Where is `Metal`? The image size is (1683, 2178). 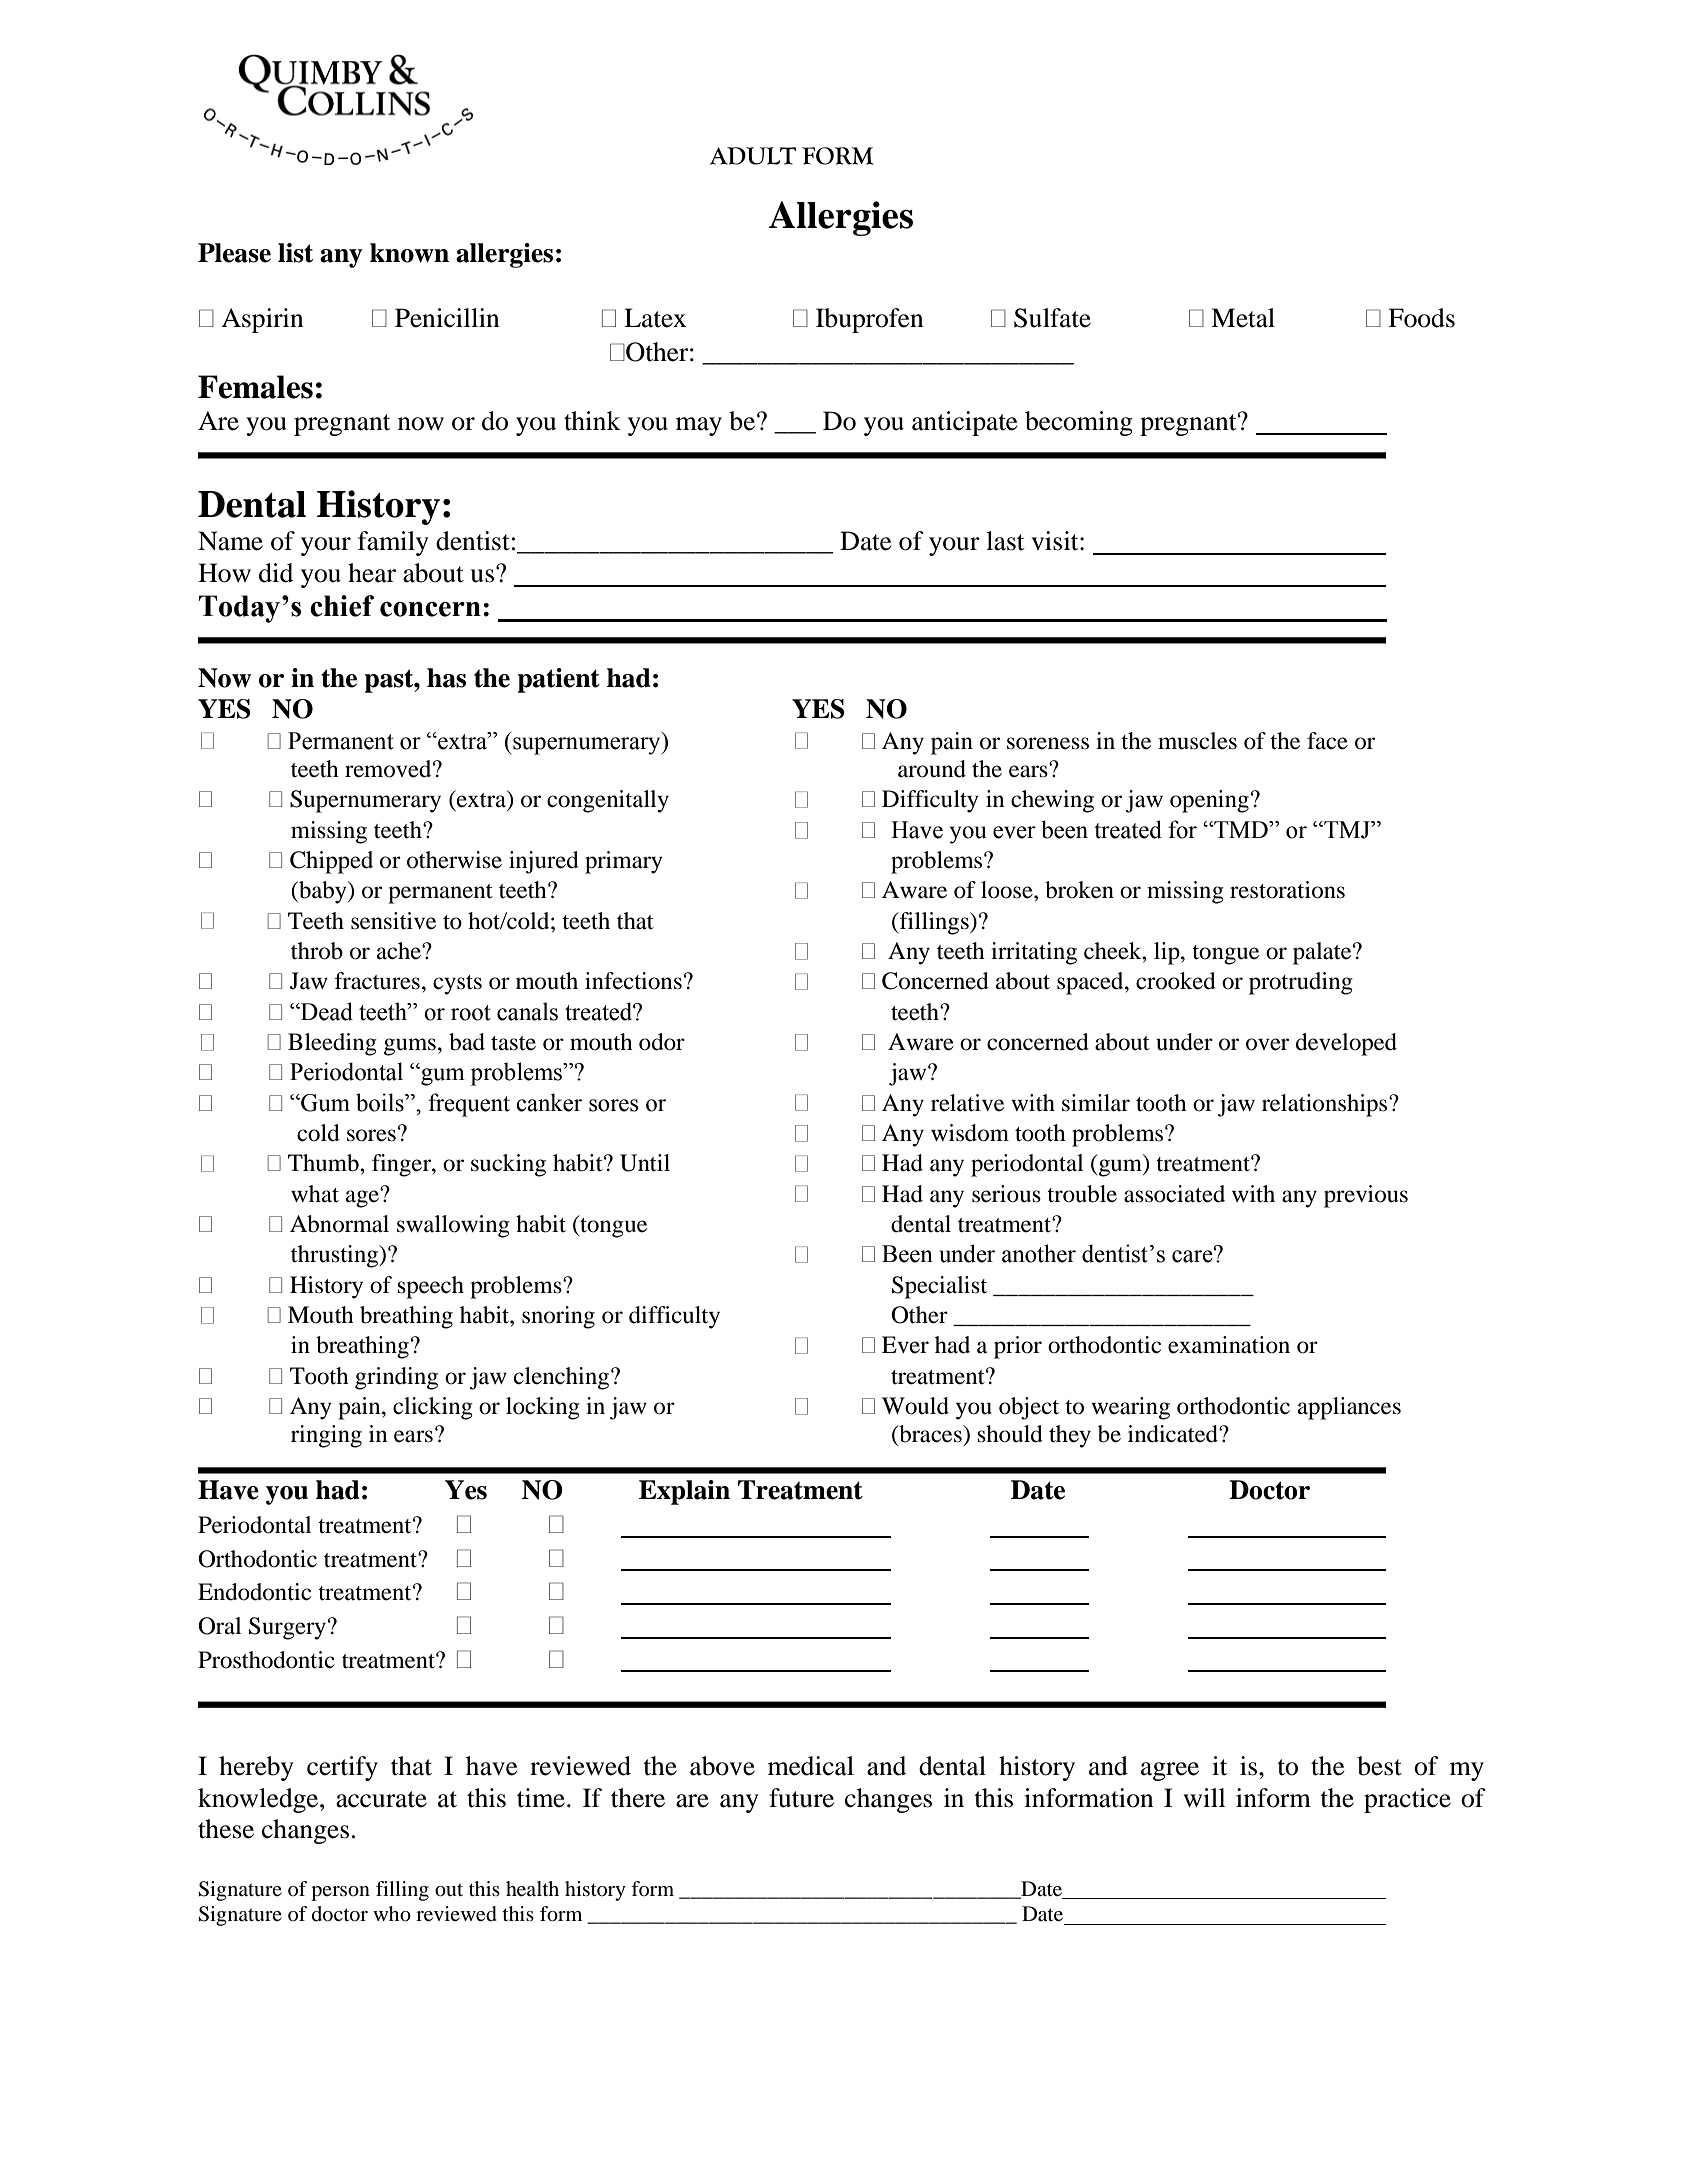
Metal is located at coordinates (1243, 318).
